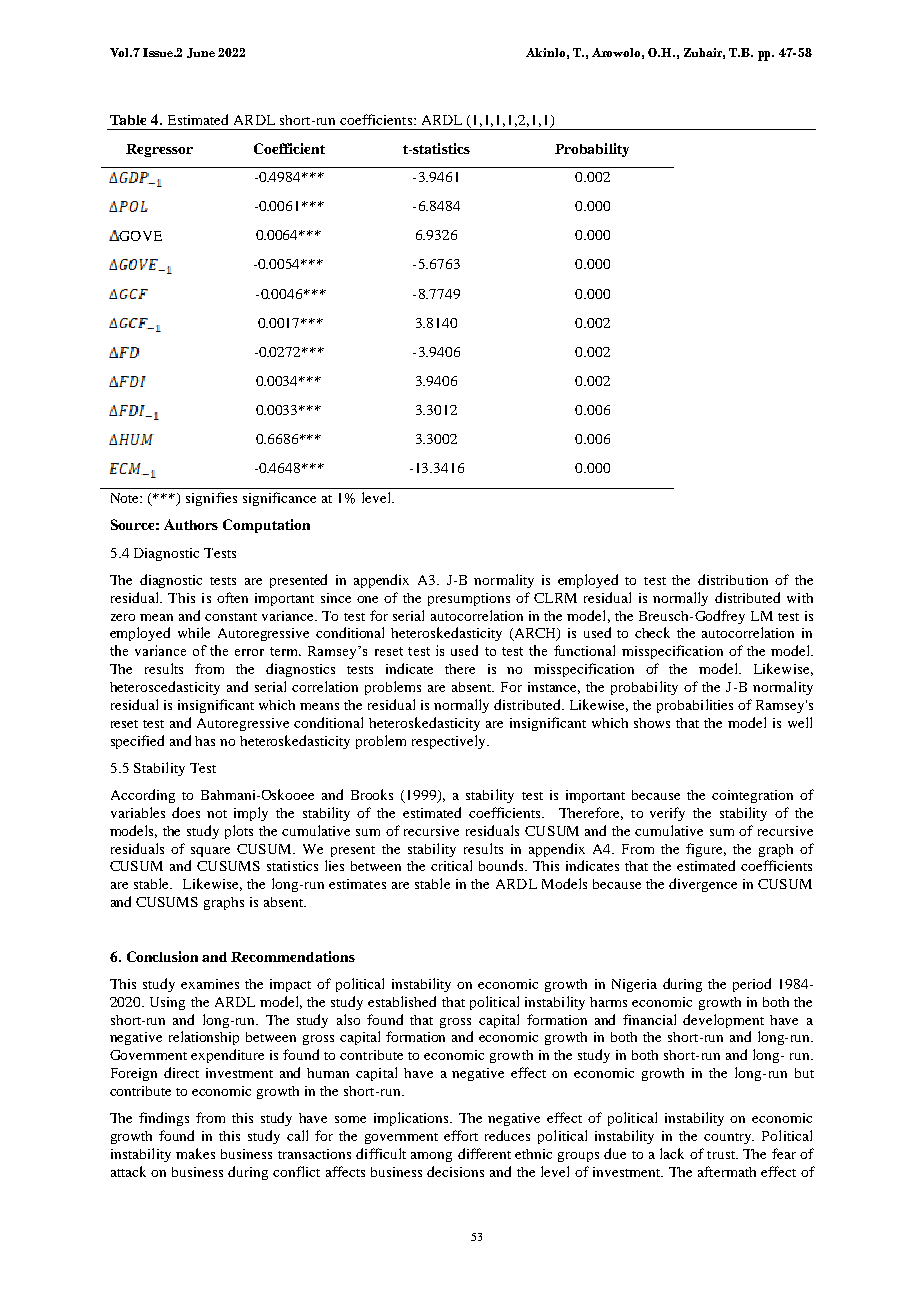 This screenshot has width=924, height=1308. I want to click on June, so click(201, 53).
